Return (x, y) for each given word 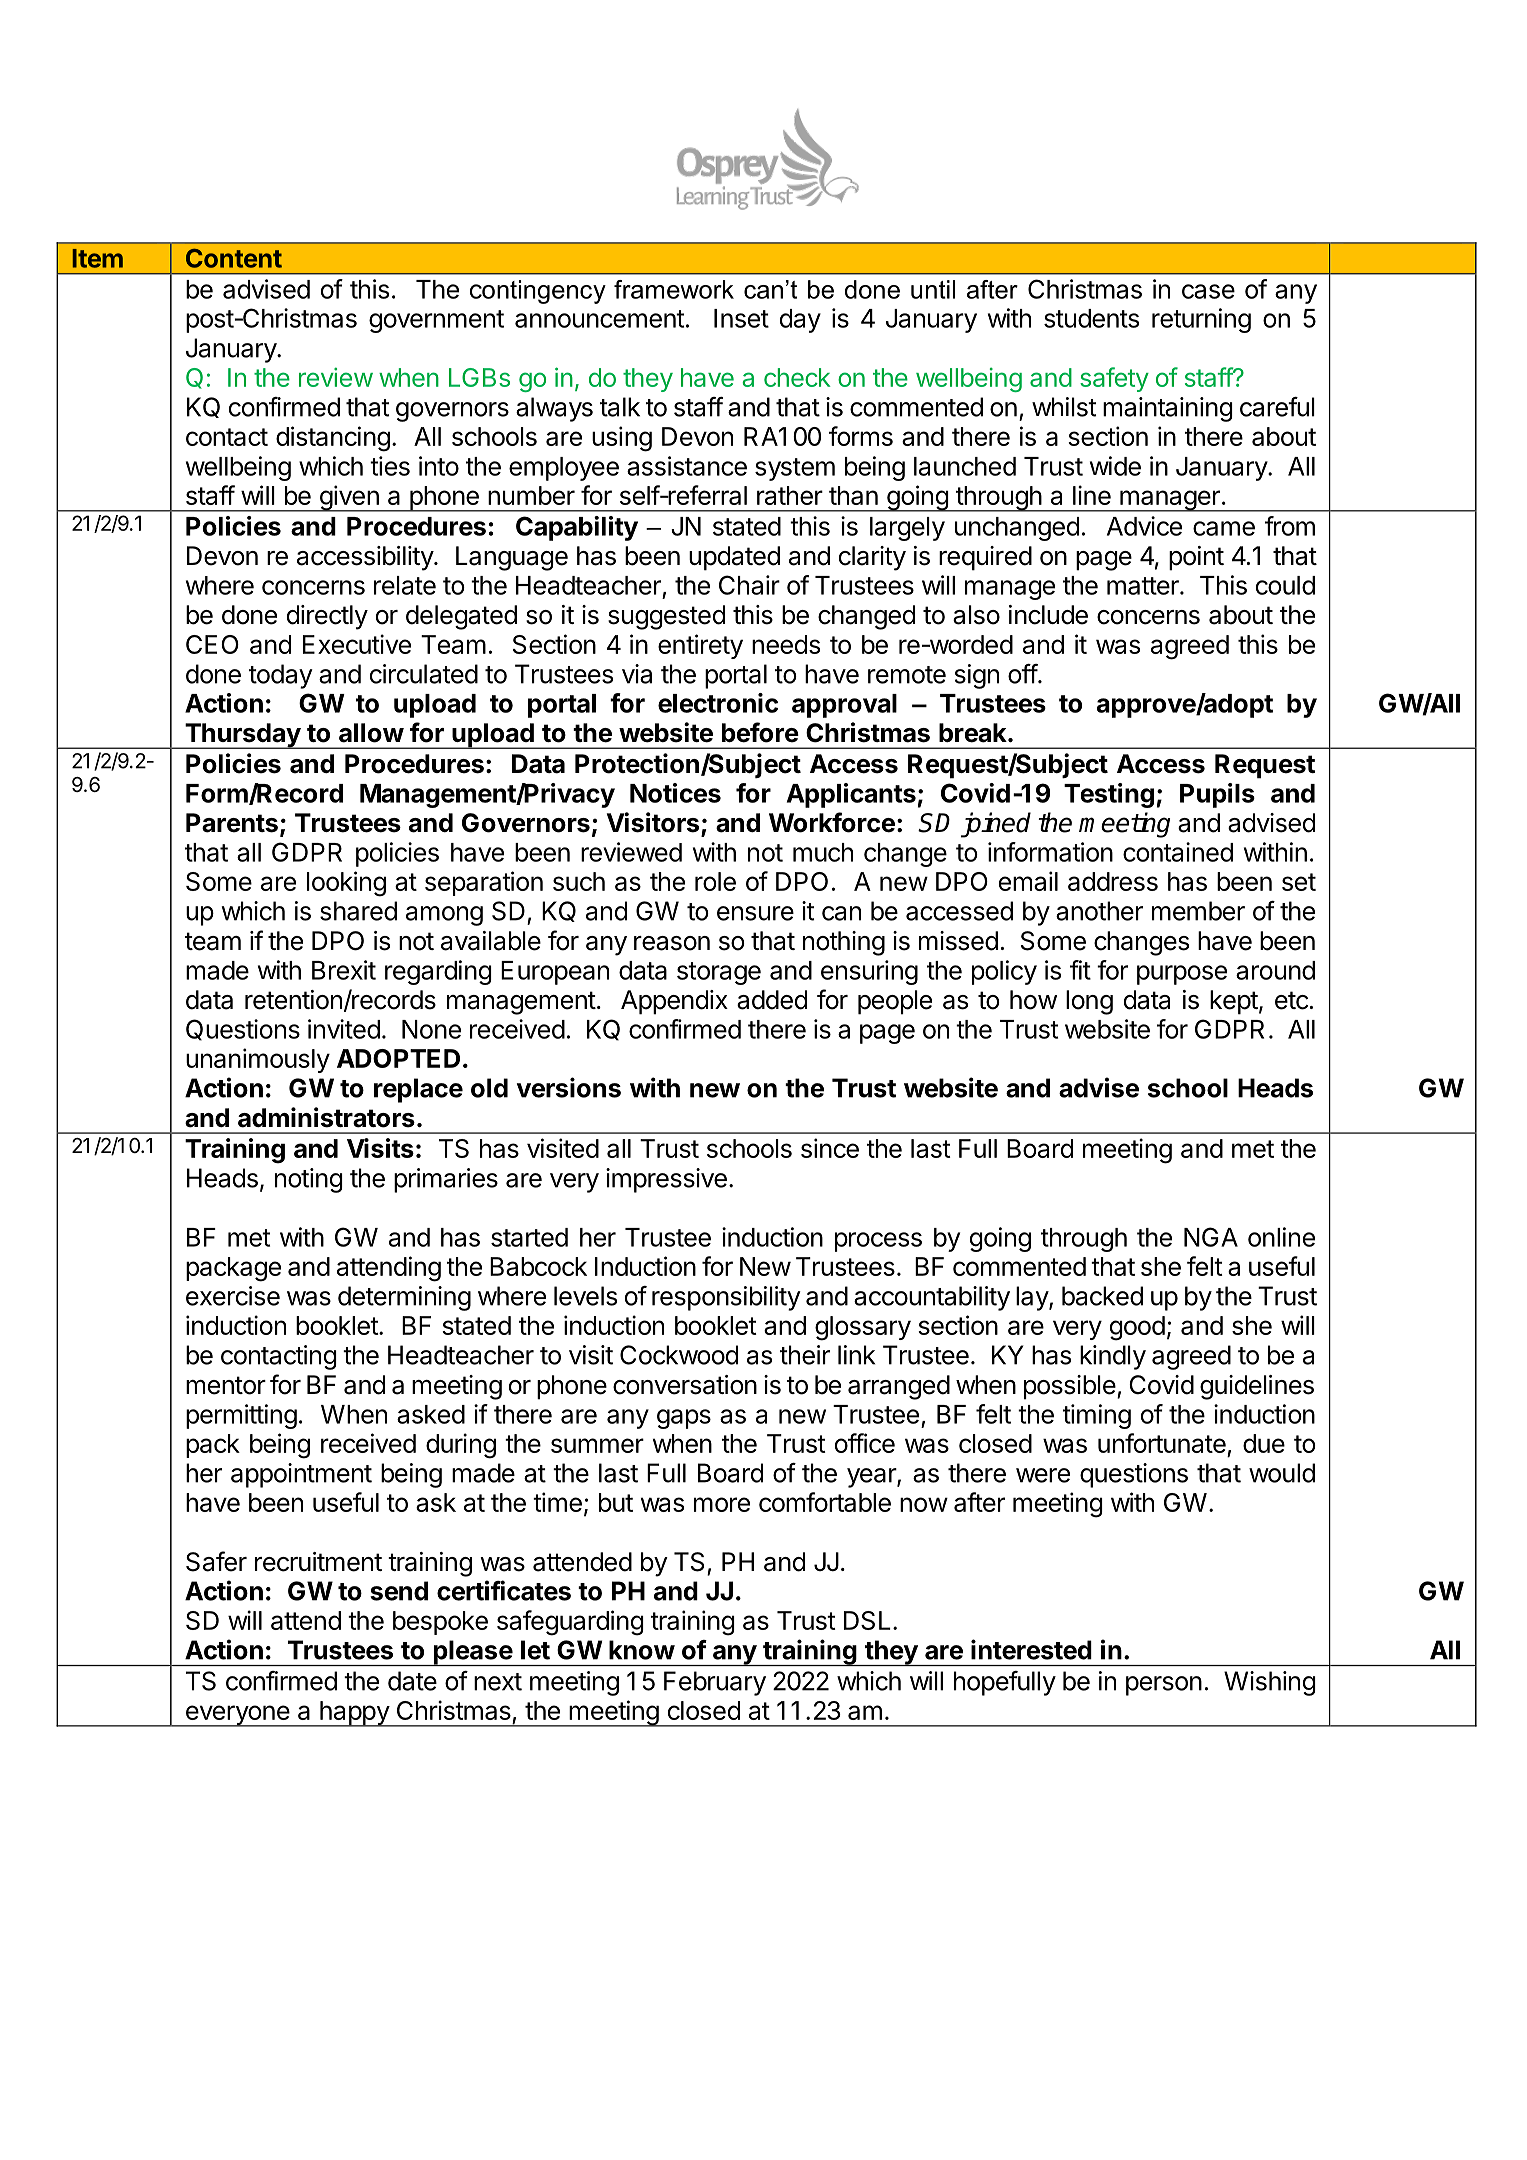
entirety (700, 646)
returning (1201, 320)
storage (719, 973)
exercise (233, 1296)
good (1137, 1328)
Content (234, 258)
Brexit (344, 970)
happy (354, 1714)
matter (1144, 586)
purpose (1182, 975)
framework (674, 289)
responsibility (726, 1298)
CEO (212, 644)
